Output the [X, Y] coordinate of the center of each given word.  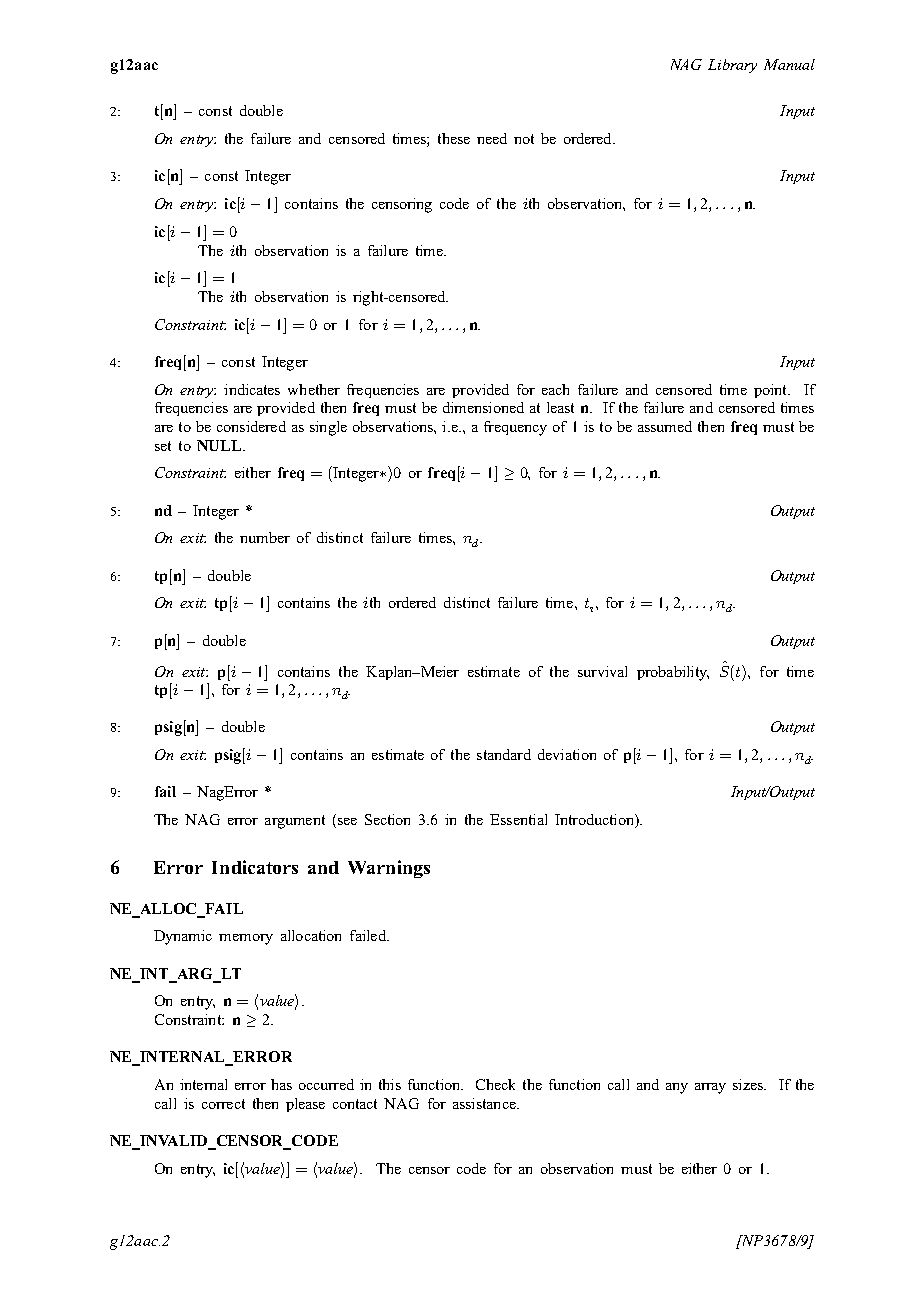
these [454, 138]
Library [732, 66]
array [710, 1088]
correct [223, 1104]
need [492, 138]
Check [495, 1084]
